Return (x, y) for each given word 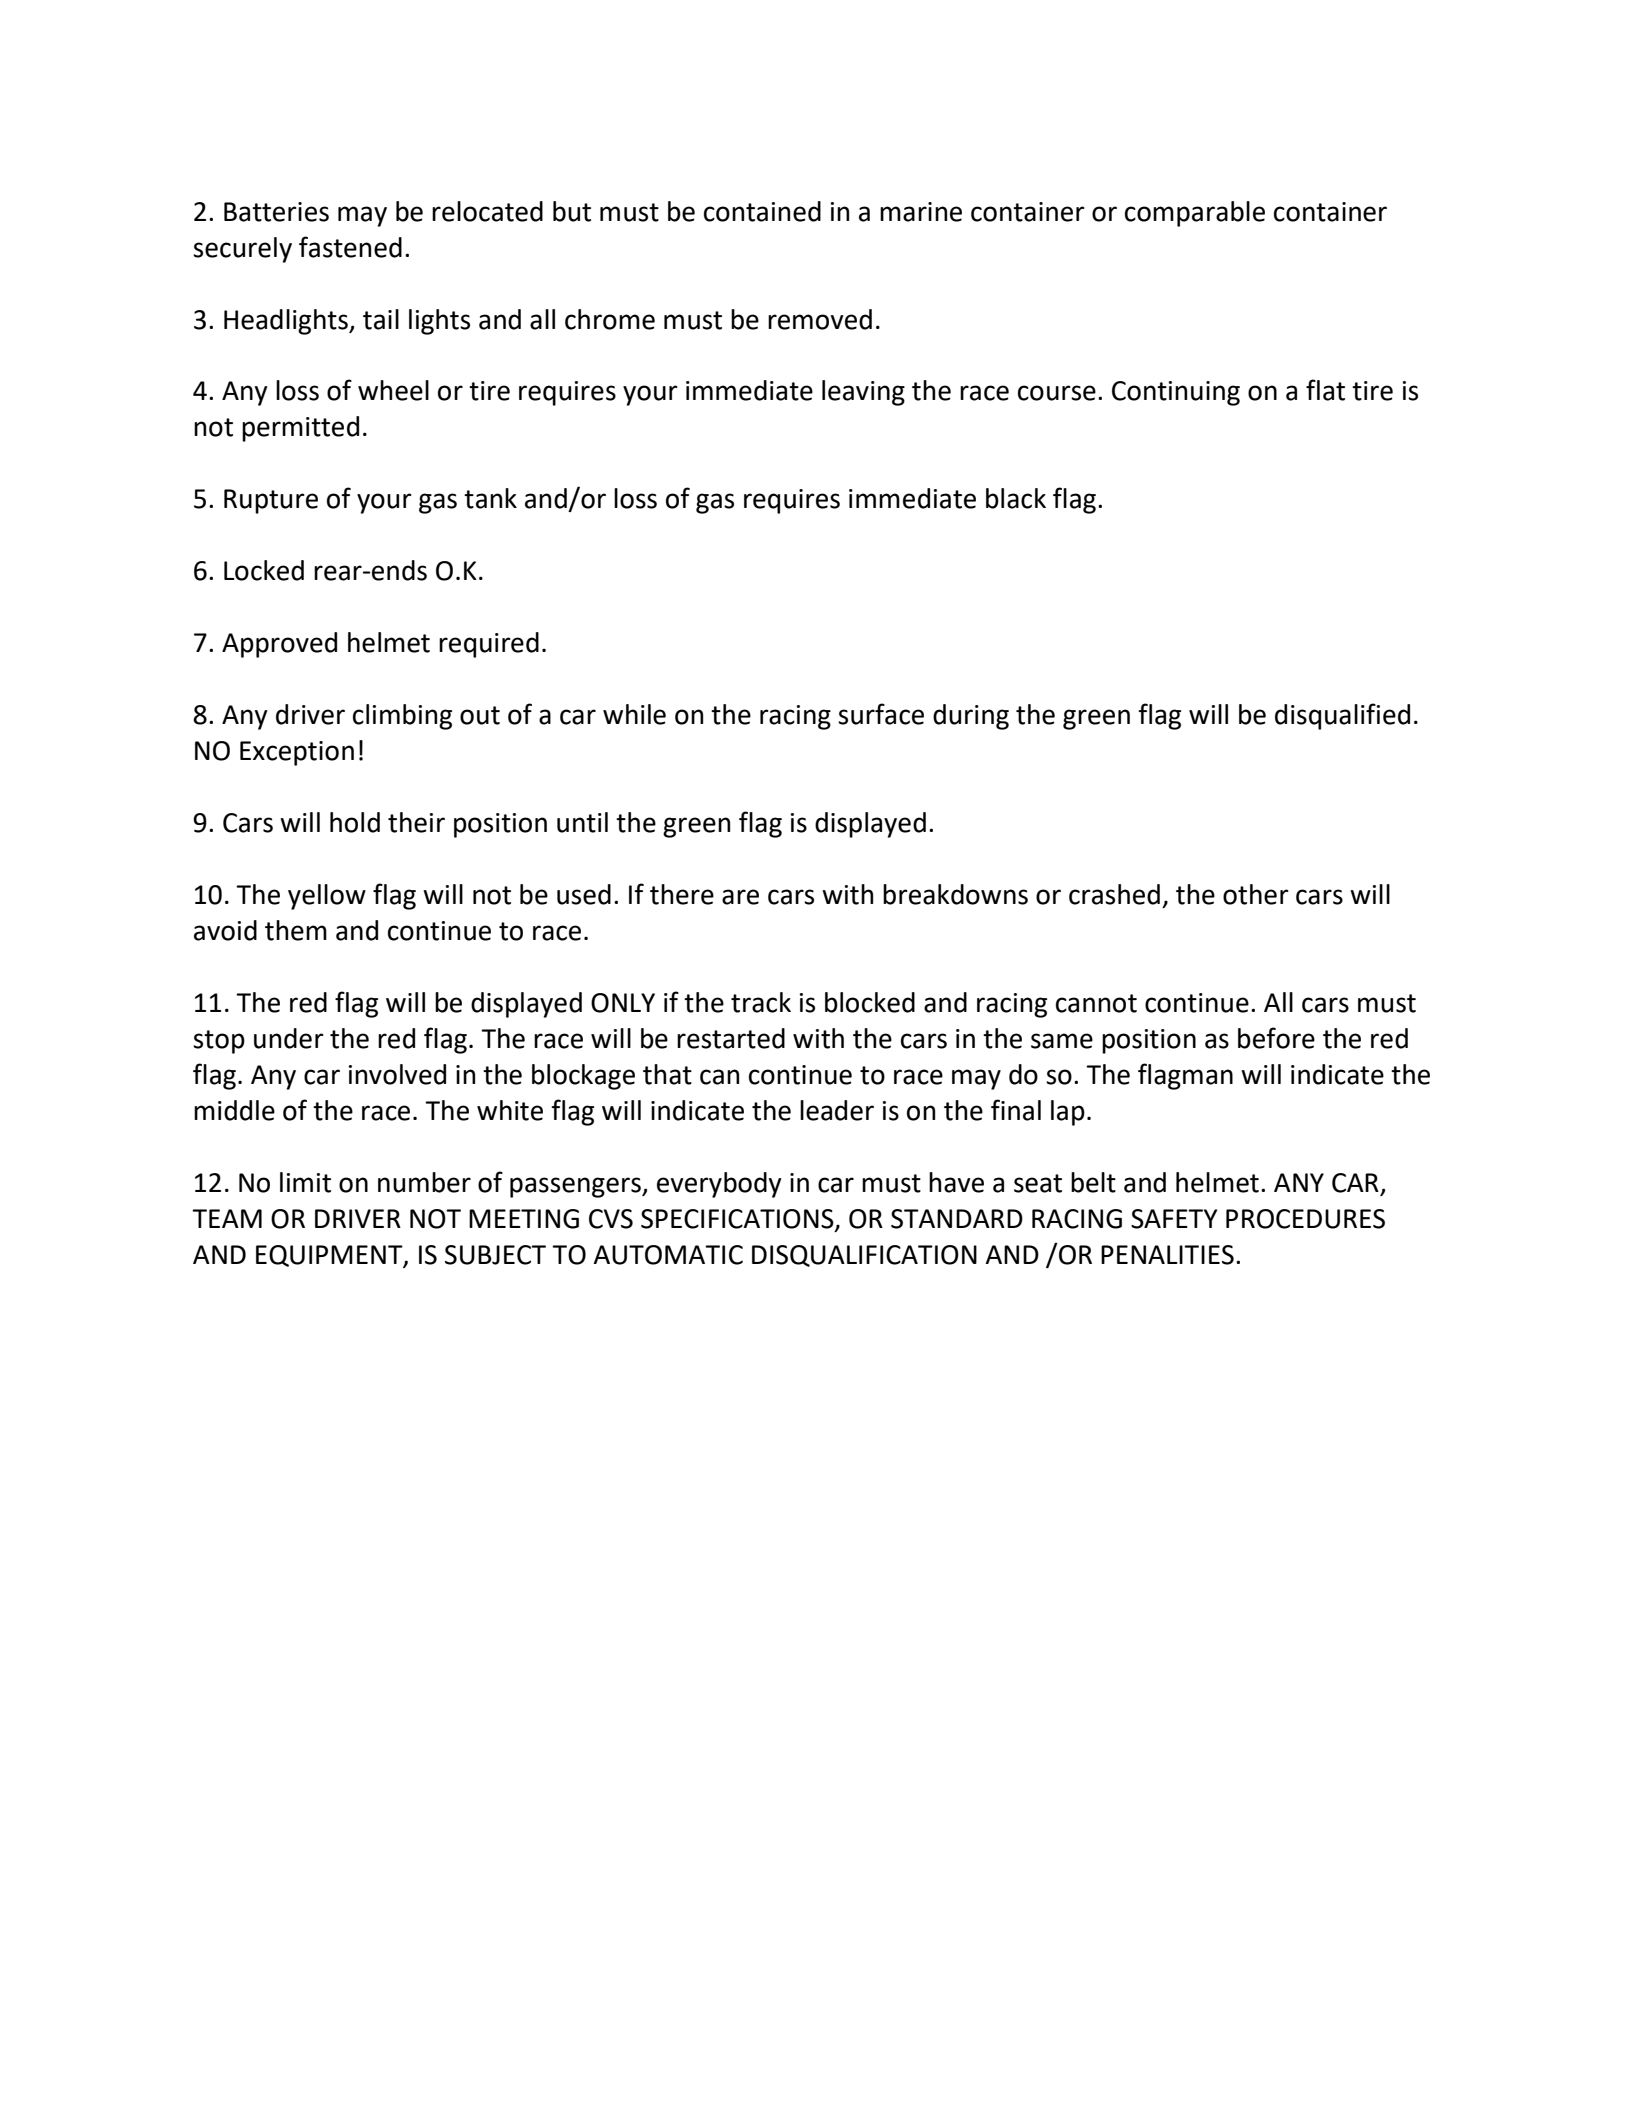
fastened (350, 247)
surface (881, 714)
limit (305, 1182)
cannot (1096, 1003)
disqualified (1342, 716)
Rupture (271, 501)
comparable (1195, 214)
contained (762, 211)
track (761, 1002)
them (296, 930)
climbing (402, 717)
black (1016, 498)
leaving (863, 393)
